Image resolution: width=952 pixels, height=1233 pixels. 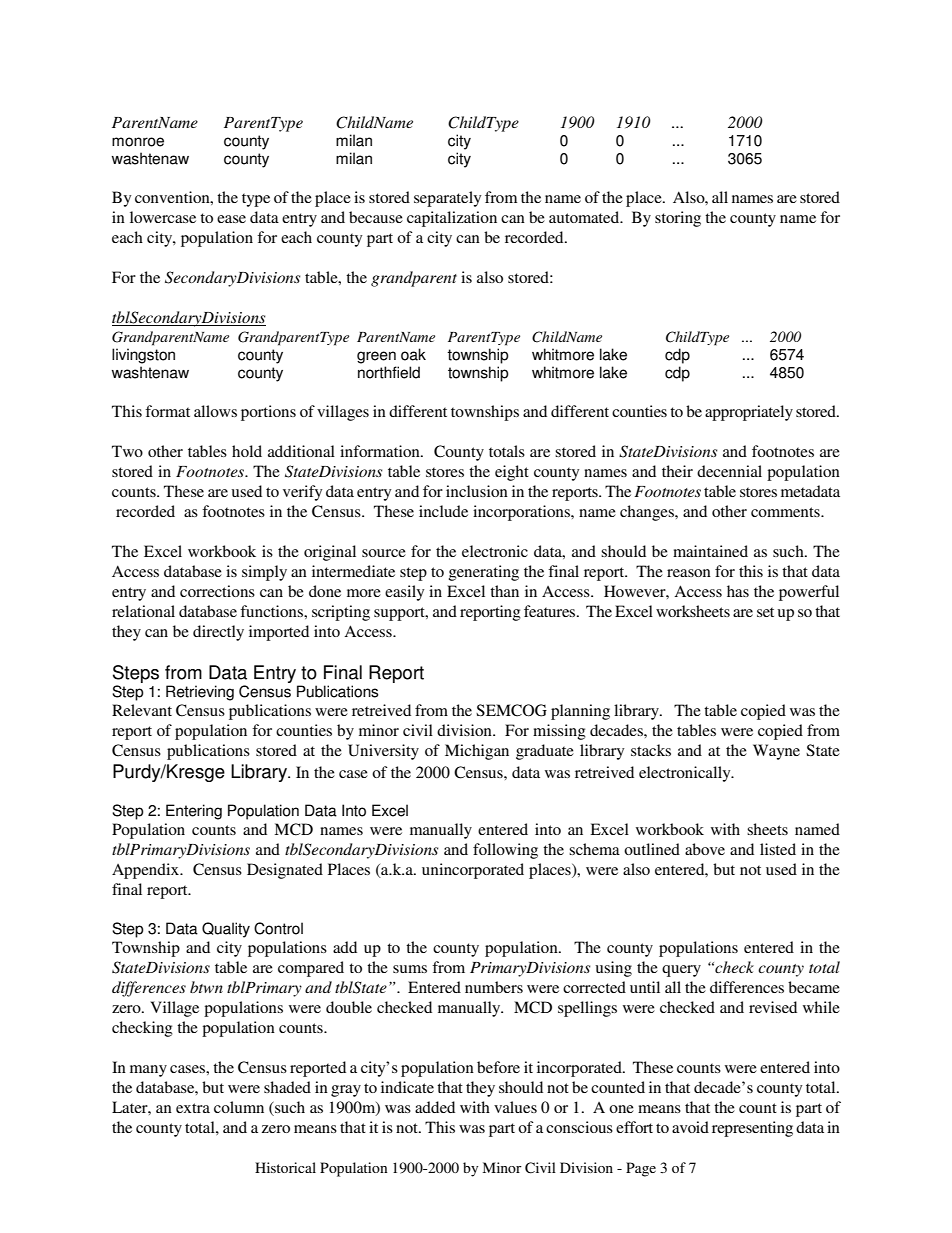 What do you see at coordinates (218, 633) in the image?
I see `directly` at bounding box center [218, 633].
